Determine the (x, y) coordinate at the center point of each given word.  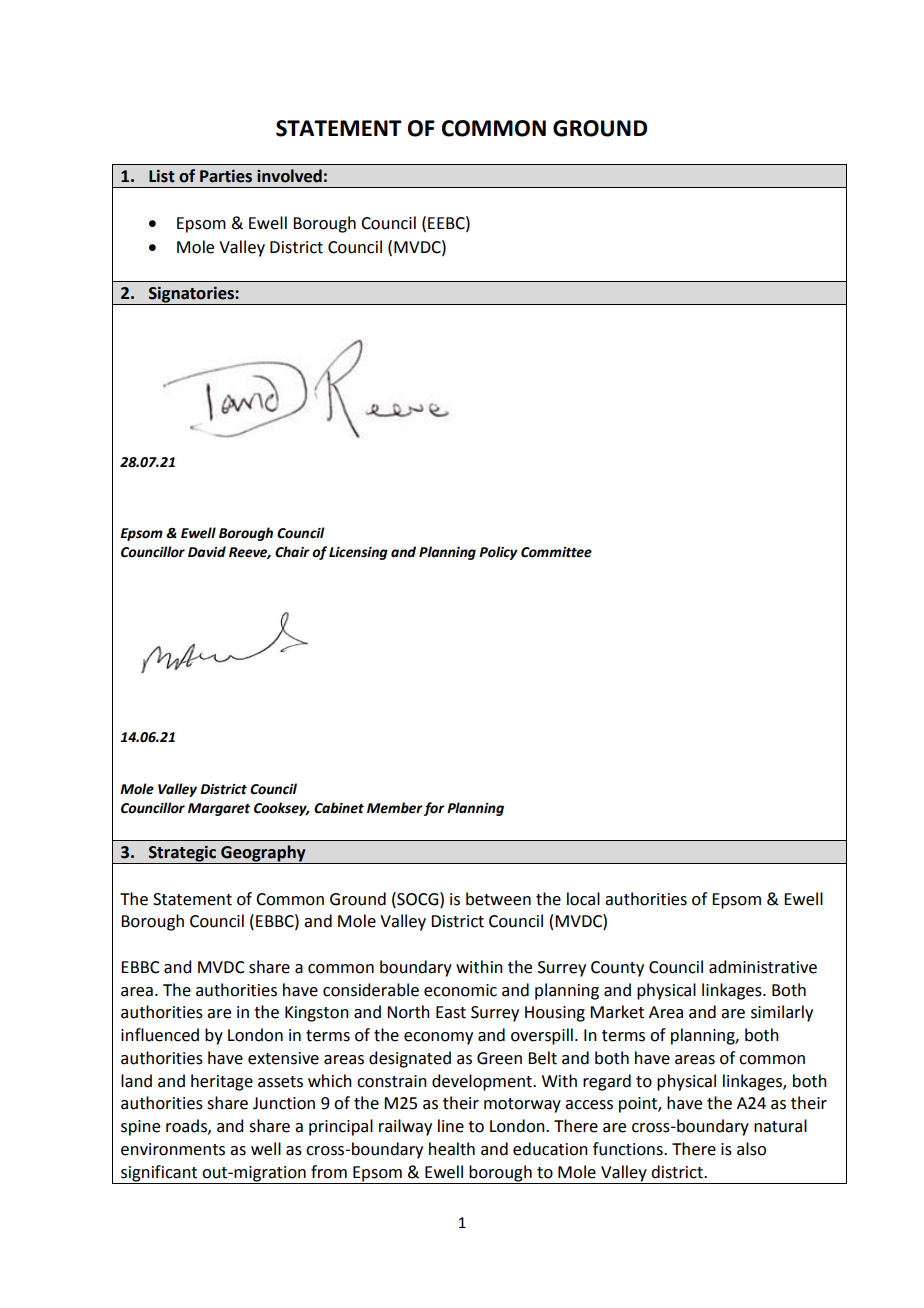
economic (460, 990)
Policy (498, 553)
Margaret (219, 809)
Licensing (358, 553)
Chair (292, 552)
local (583, 899)
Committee (556, 552)
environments (173, 1149)
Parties (226, 176)
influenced (160, 1035)
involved (289, 176)
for (434, 809)
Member (395, 808)
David (207, 552)
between (498, 899)
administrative (763, 967)
